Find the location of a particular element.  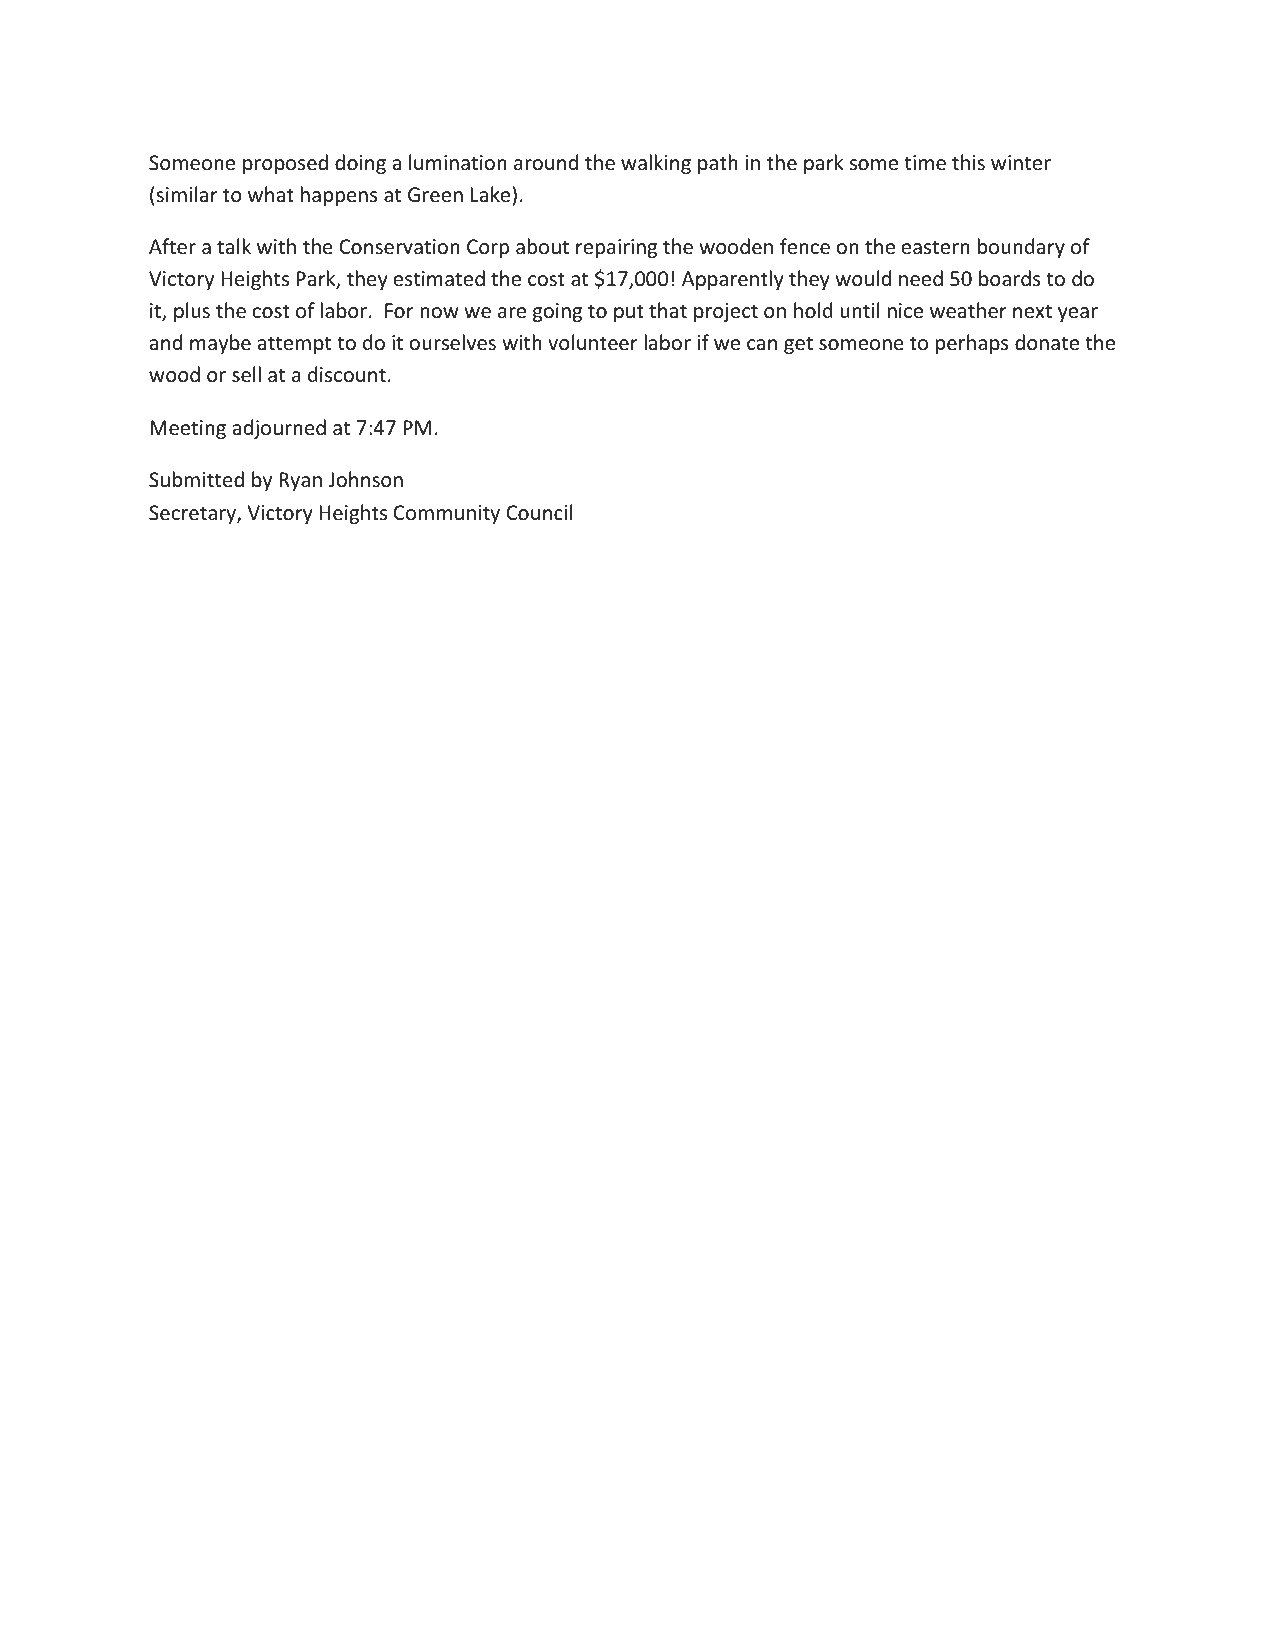

boards is located at coordinates (1009, 278).
